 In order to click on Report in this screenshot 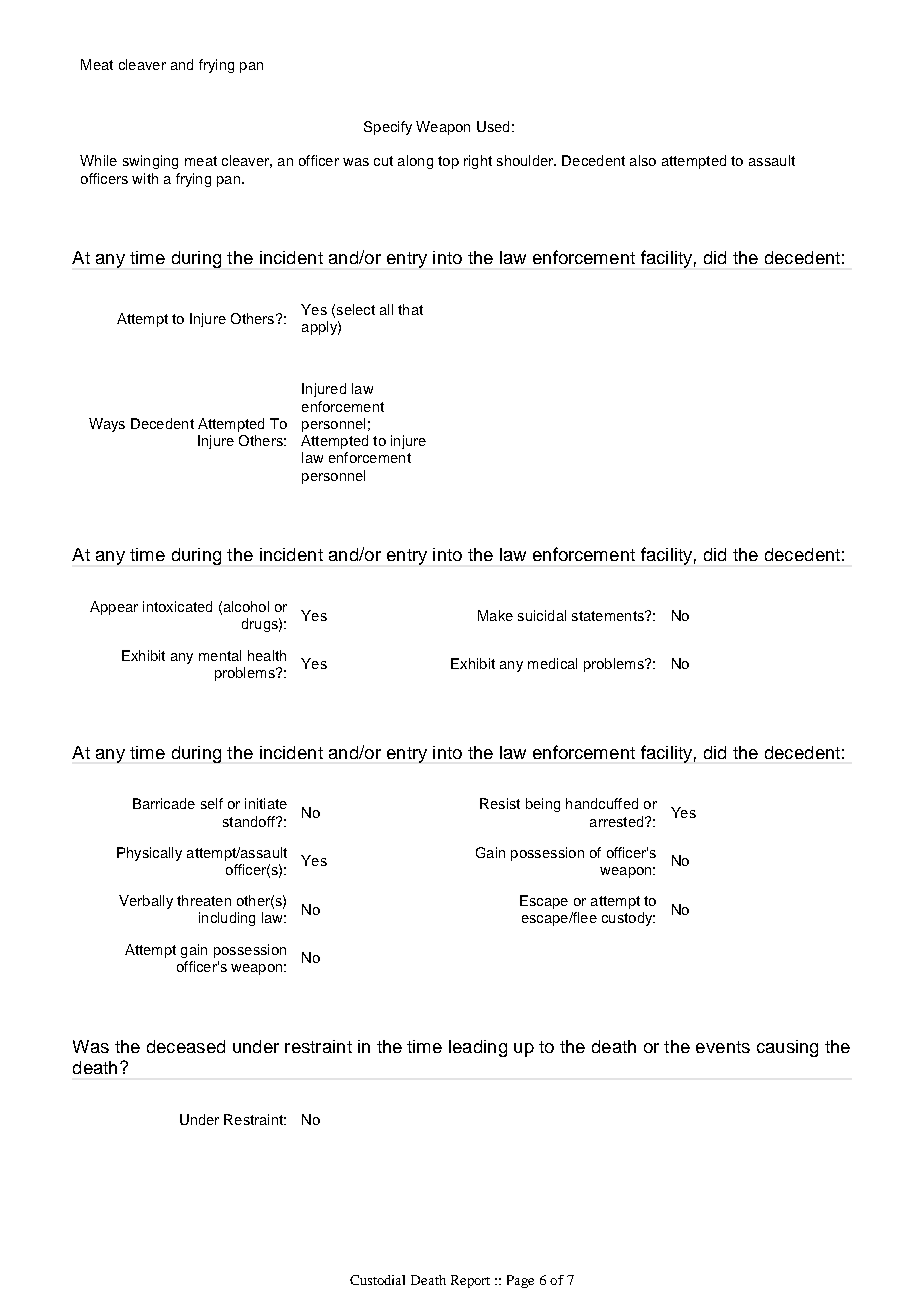, I will do `click(470, 1281)`.
